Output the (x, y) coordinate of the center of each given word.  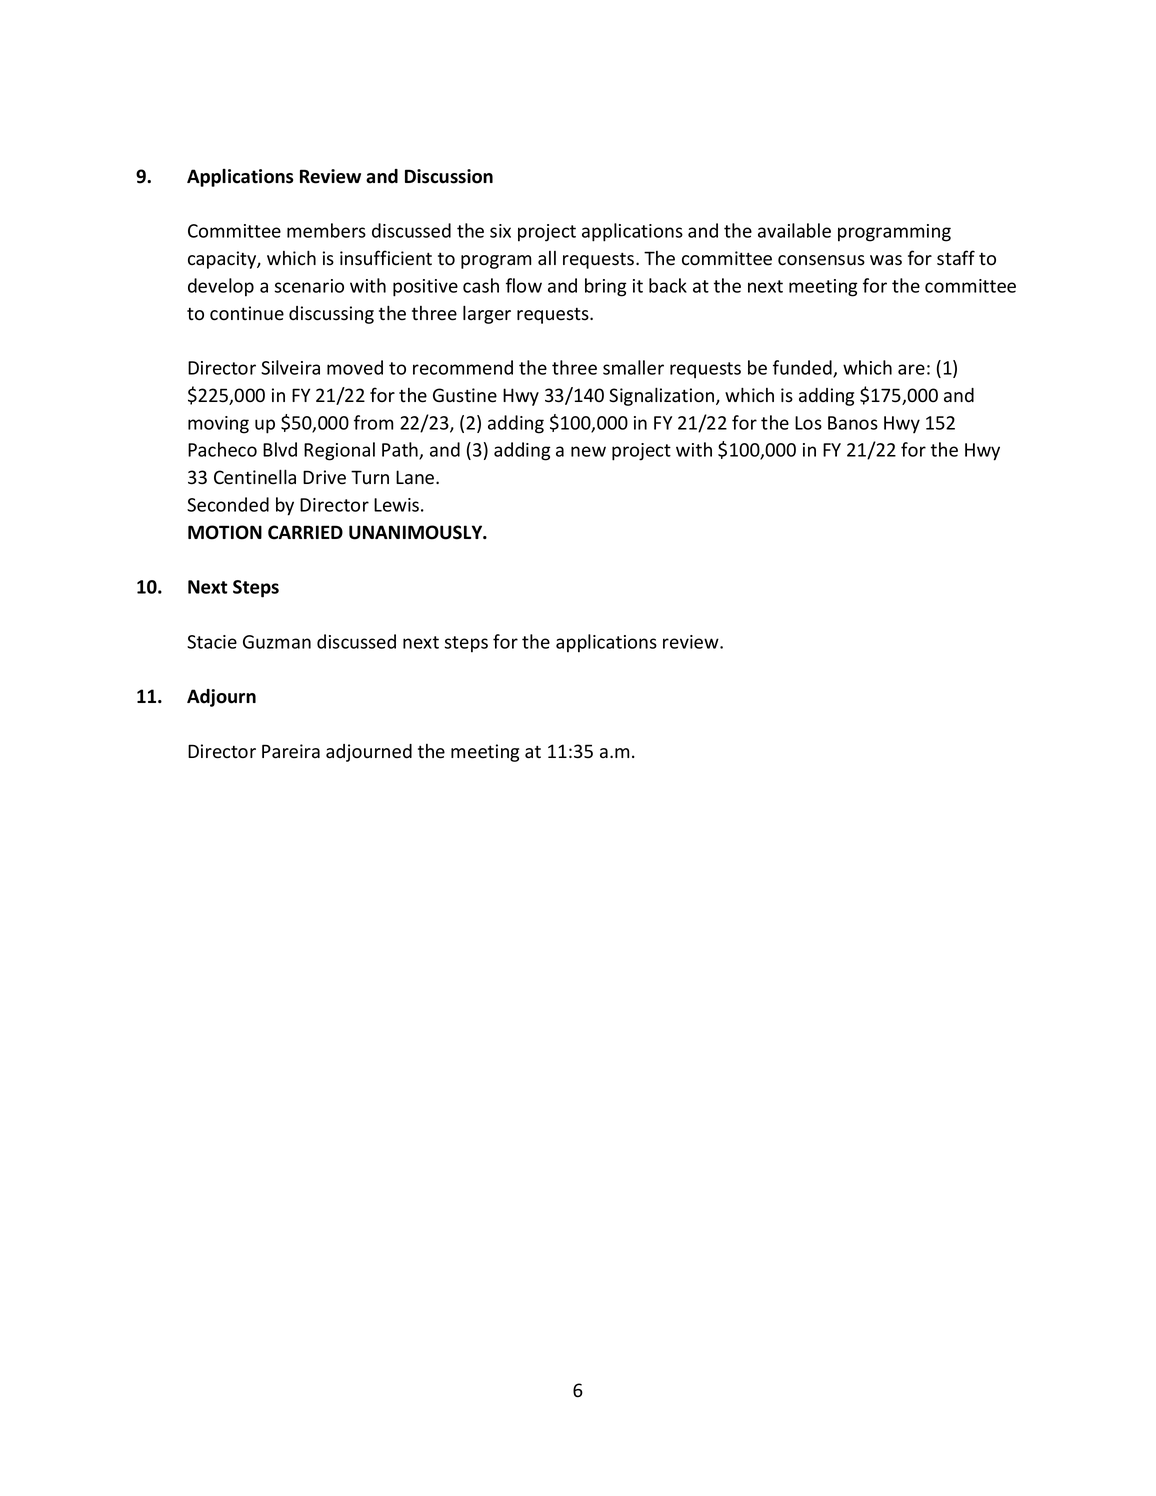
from (373, 422)
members (326, 230)
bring (606, 287)
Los (808, 423)
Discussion (449, 176)
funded (803, 368)
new (588, 451)
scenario (309, 286)
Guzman (277, 642)
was (886, 260)
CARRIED (305, 532)
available (794, 230)
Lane (416, 477)
